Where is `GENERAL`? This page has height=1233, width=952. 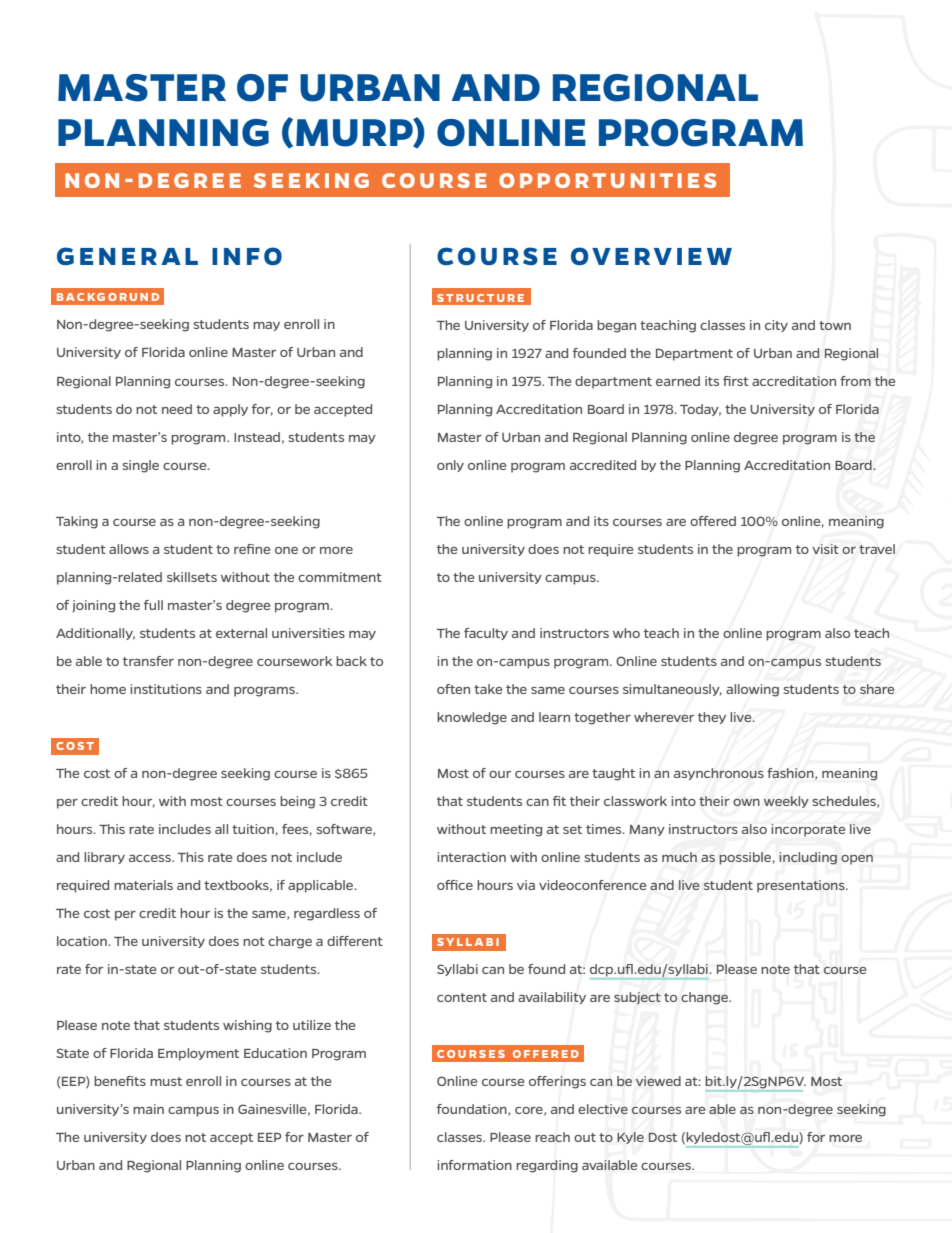
GENERAL is located at coordinates (127, 256).
